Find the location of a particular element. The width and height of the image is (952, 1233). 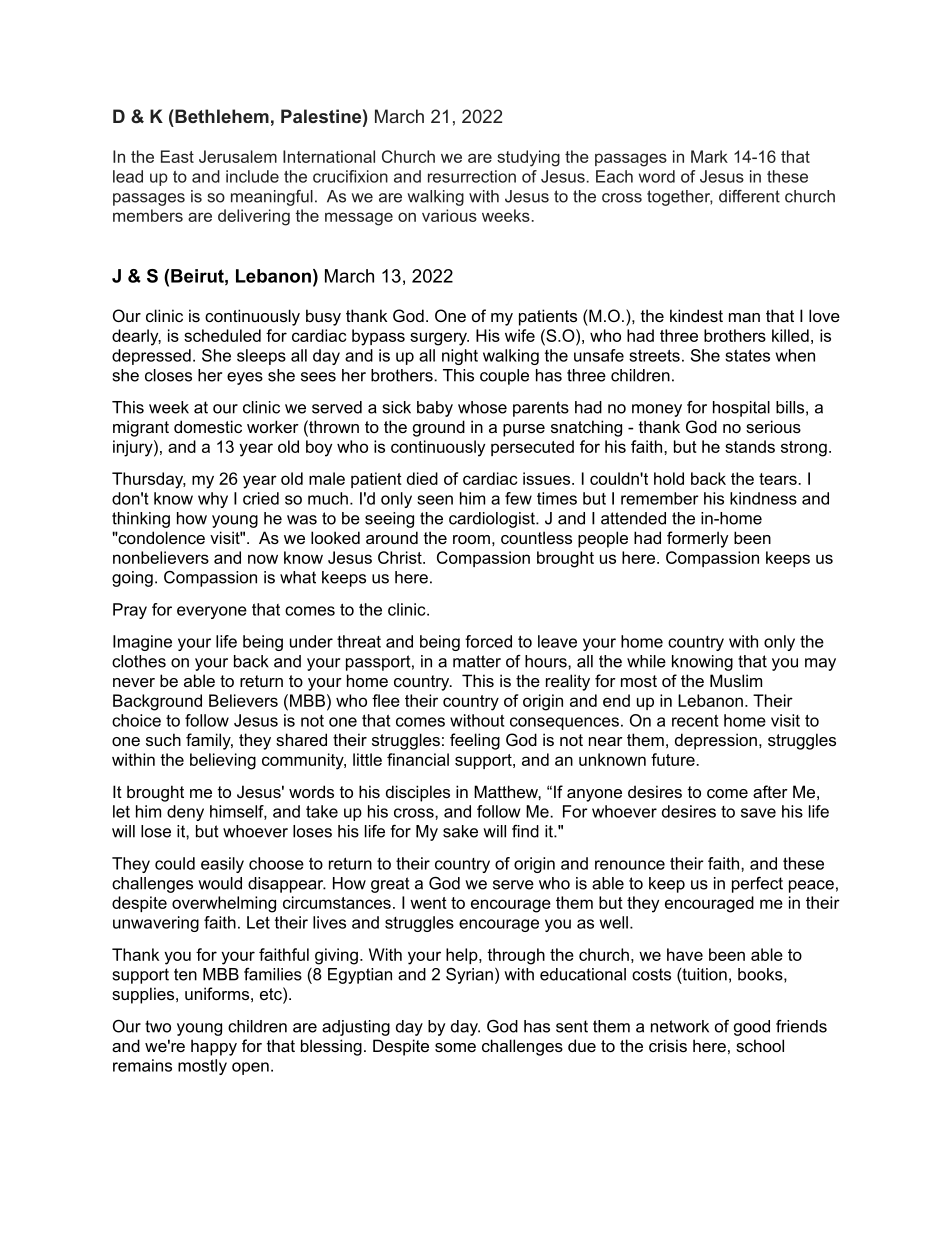

purse is located at coordinates (524, 430).
